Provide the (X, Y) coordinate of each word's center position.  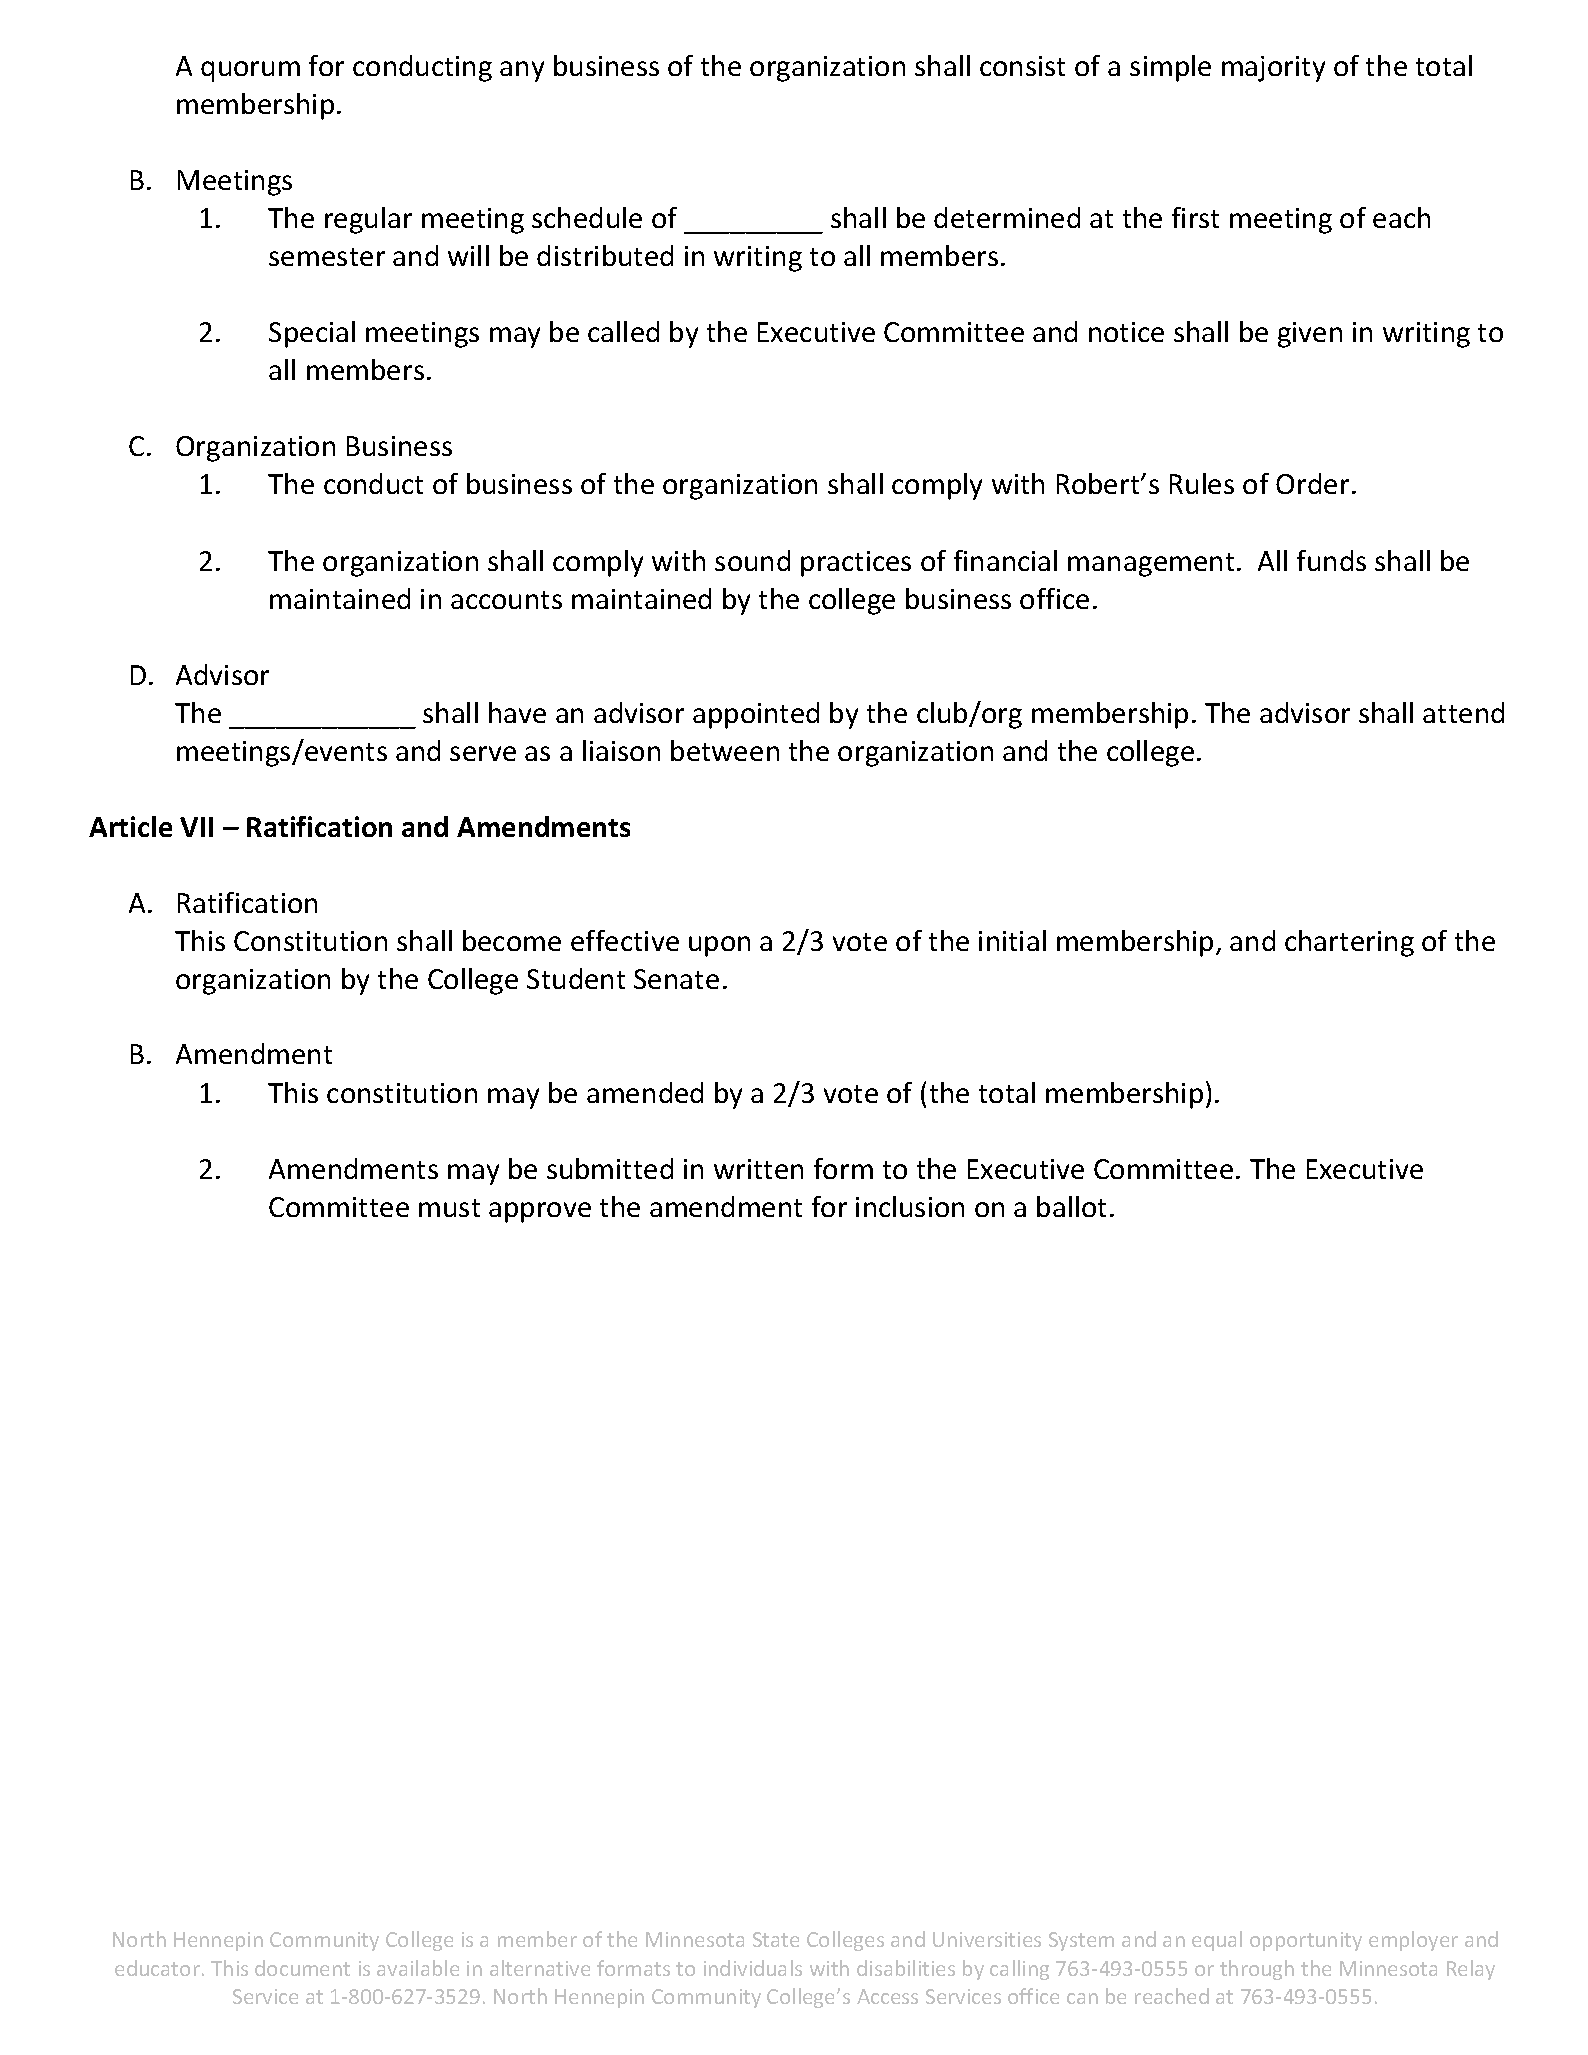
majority (1273, 69)
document (302, 1968)
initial (1012, 940)
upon (719, 946)
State (776, 1939)
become (512, 940)
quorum (250, 71)
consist (1022, 66)
